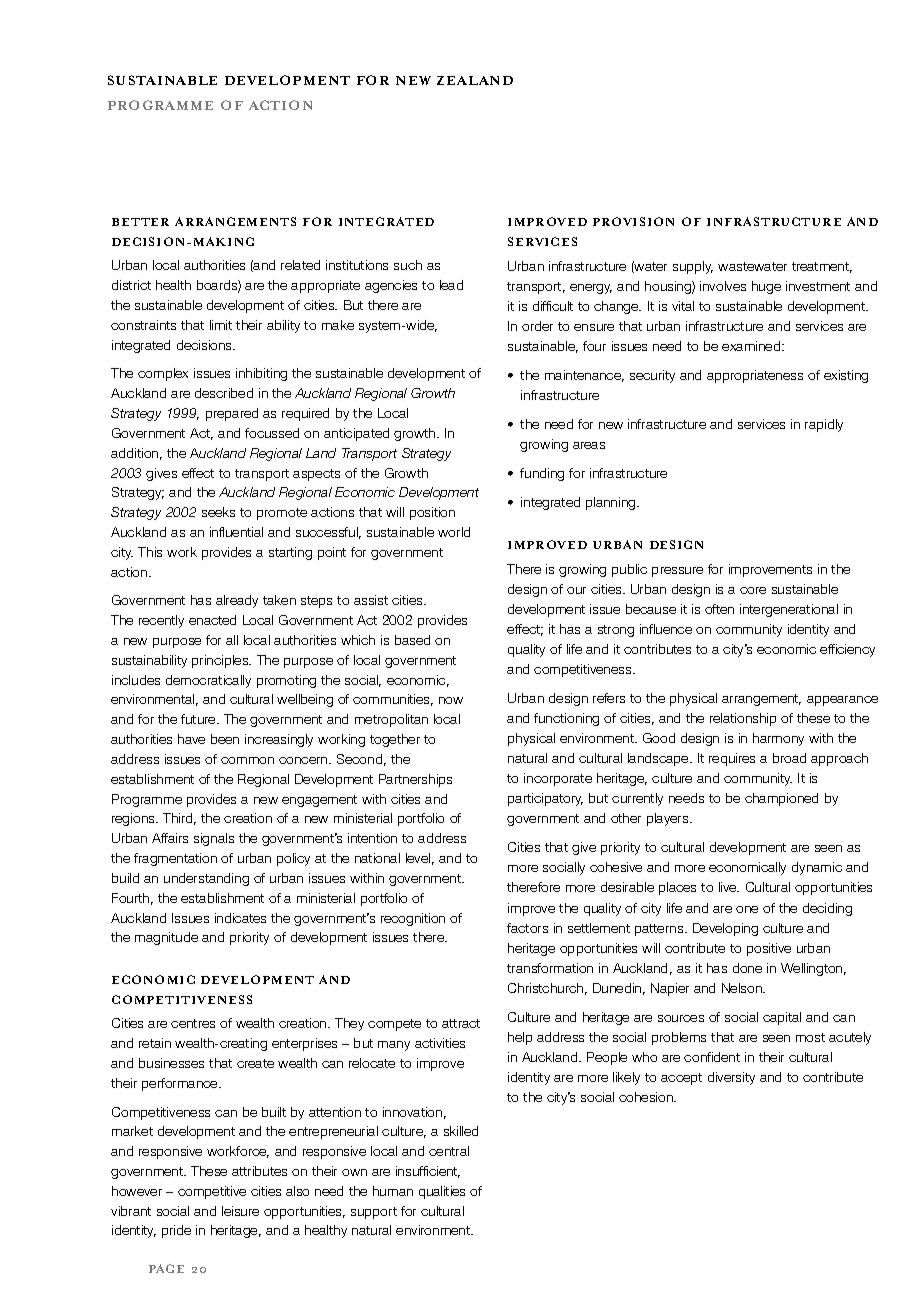 This screenshot has height=1308, width=924. I want to click on been, so click(225, 739).
